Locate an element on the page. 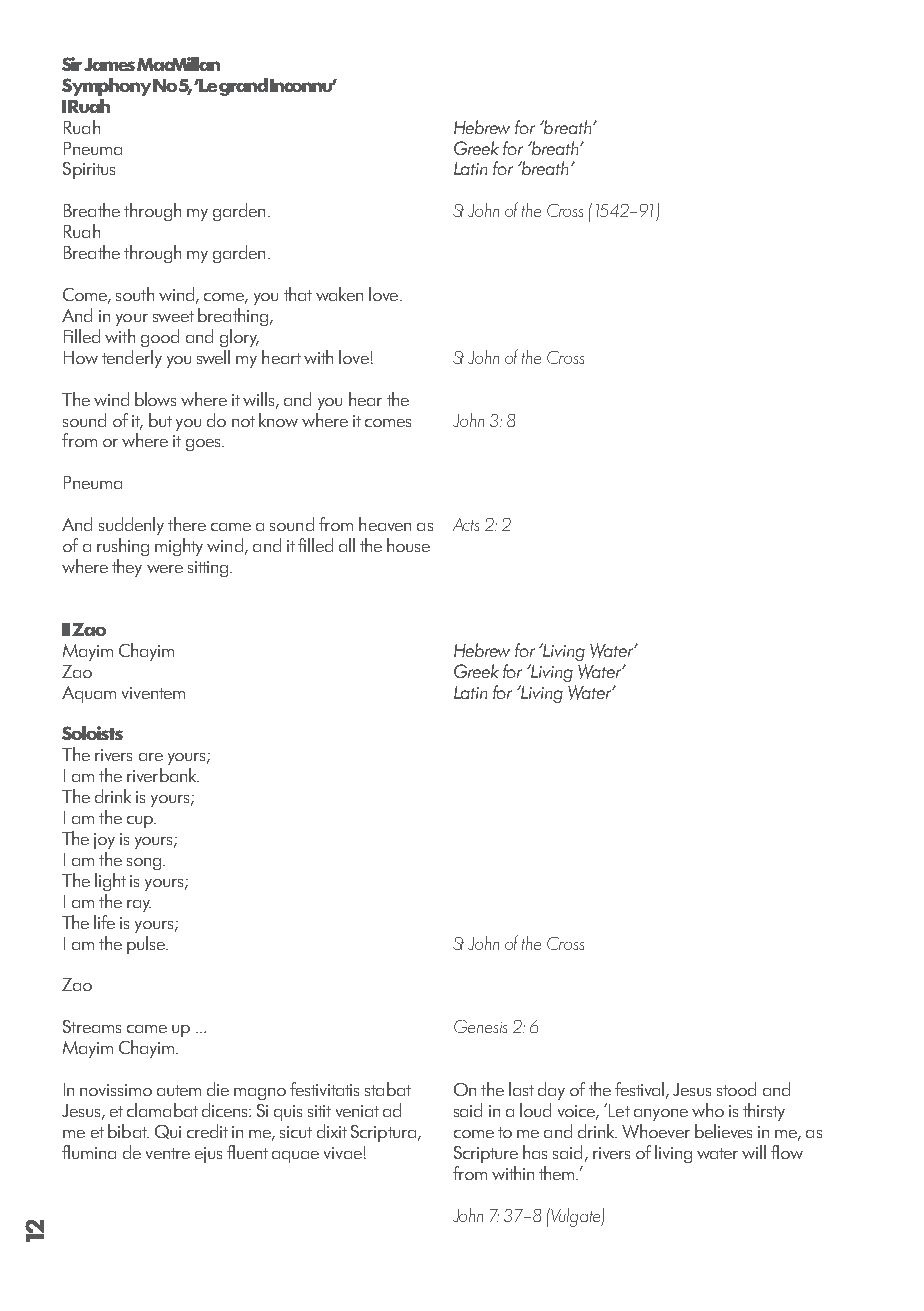 The image size is (924, 1311). were is located at coordinates (165, 569).
